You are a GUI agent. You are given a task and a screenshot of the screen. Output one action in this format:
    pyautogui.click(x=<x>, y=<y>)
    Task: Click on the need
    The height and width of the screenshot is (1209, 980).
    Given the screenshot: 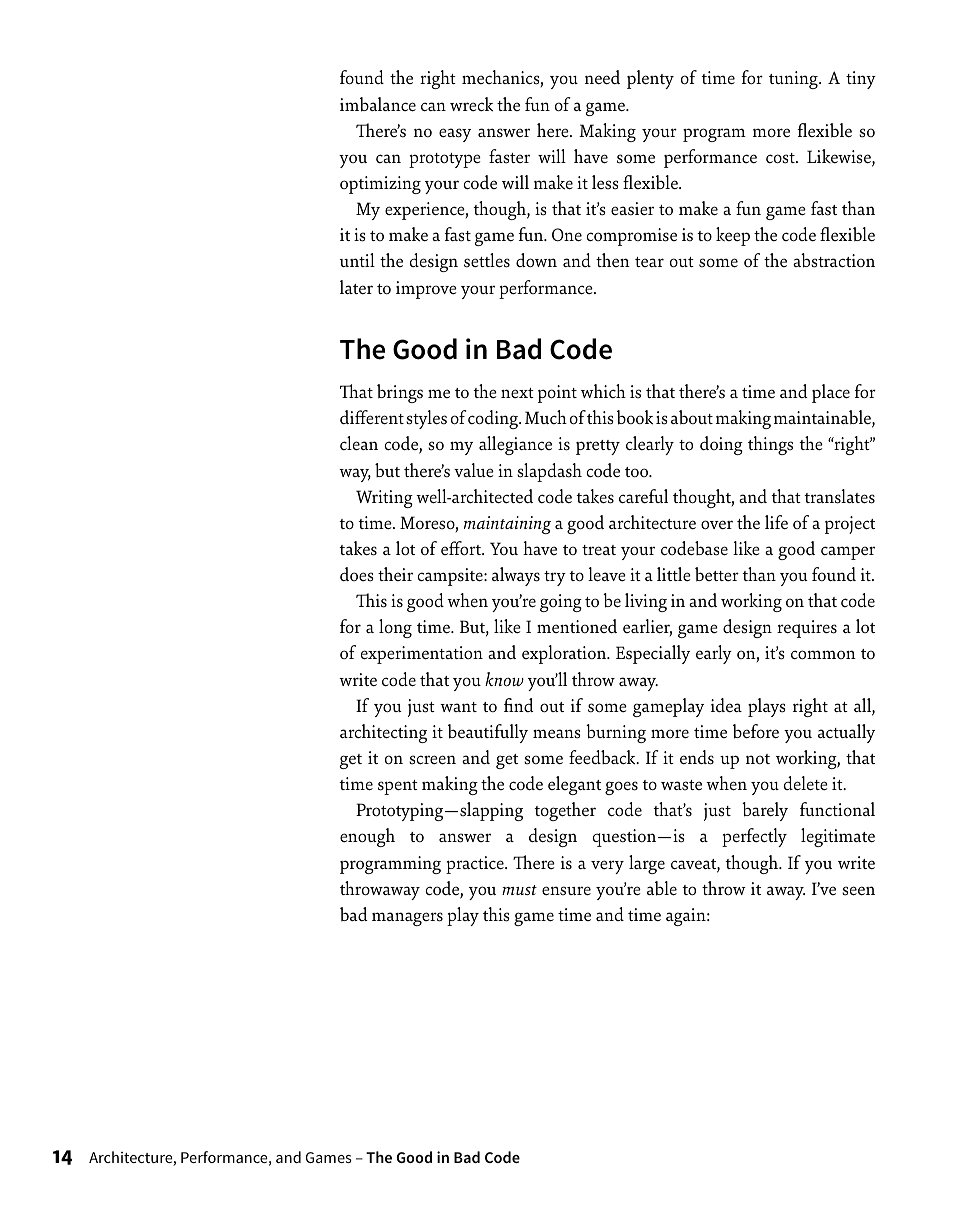 What is the action you would take?
    pyautogui.click(x=602, y=77)
